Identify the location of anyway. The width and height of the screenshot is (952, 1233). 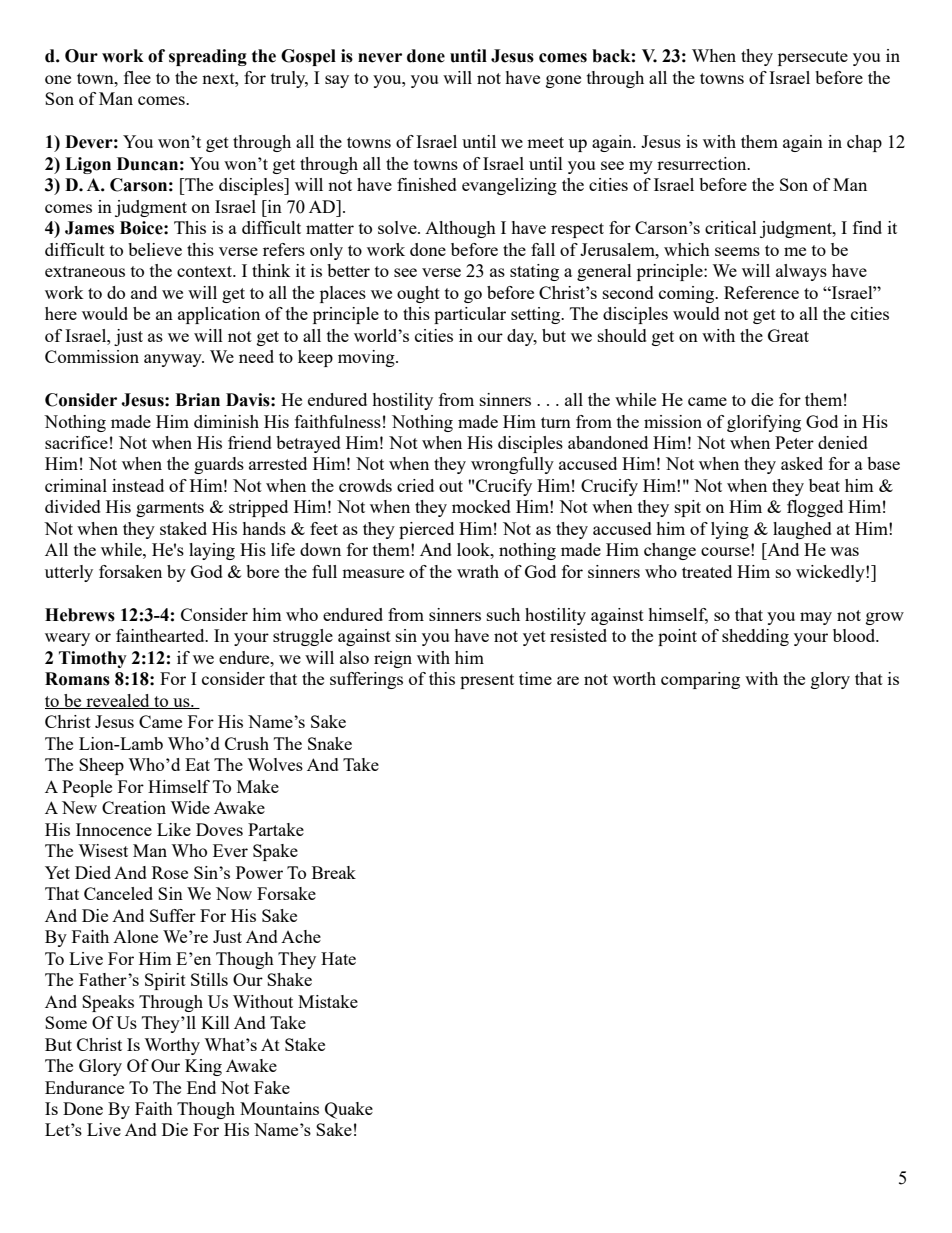
(174, 360).
